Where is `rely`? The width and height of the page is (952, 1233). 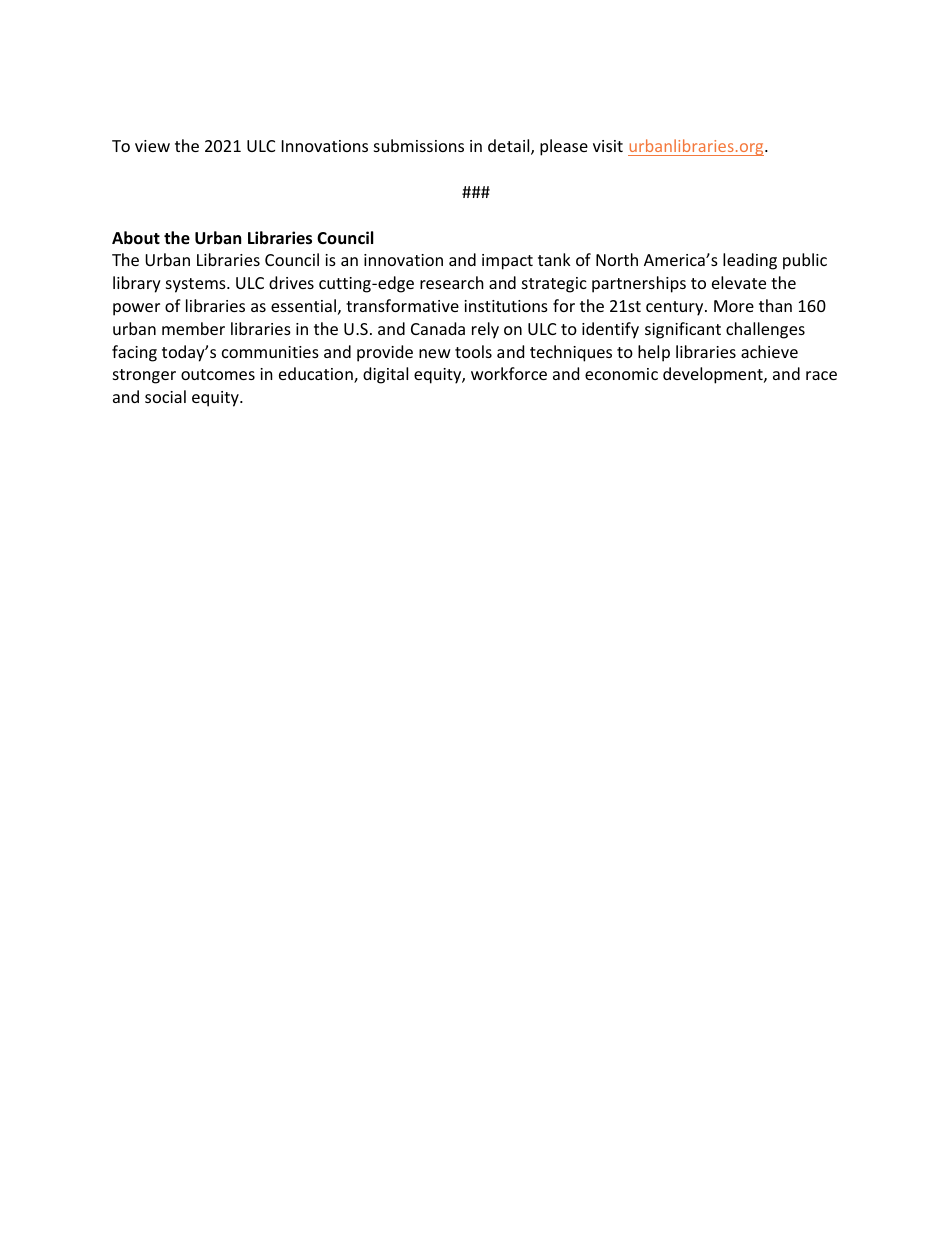
rely is located at coordinates (485, 330).
